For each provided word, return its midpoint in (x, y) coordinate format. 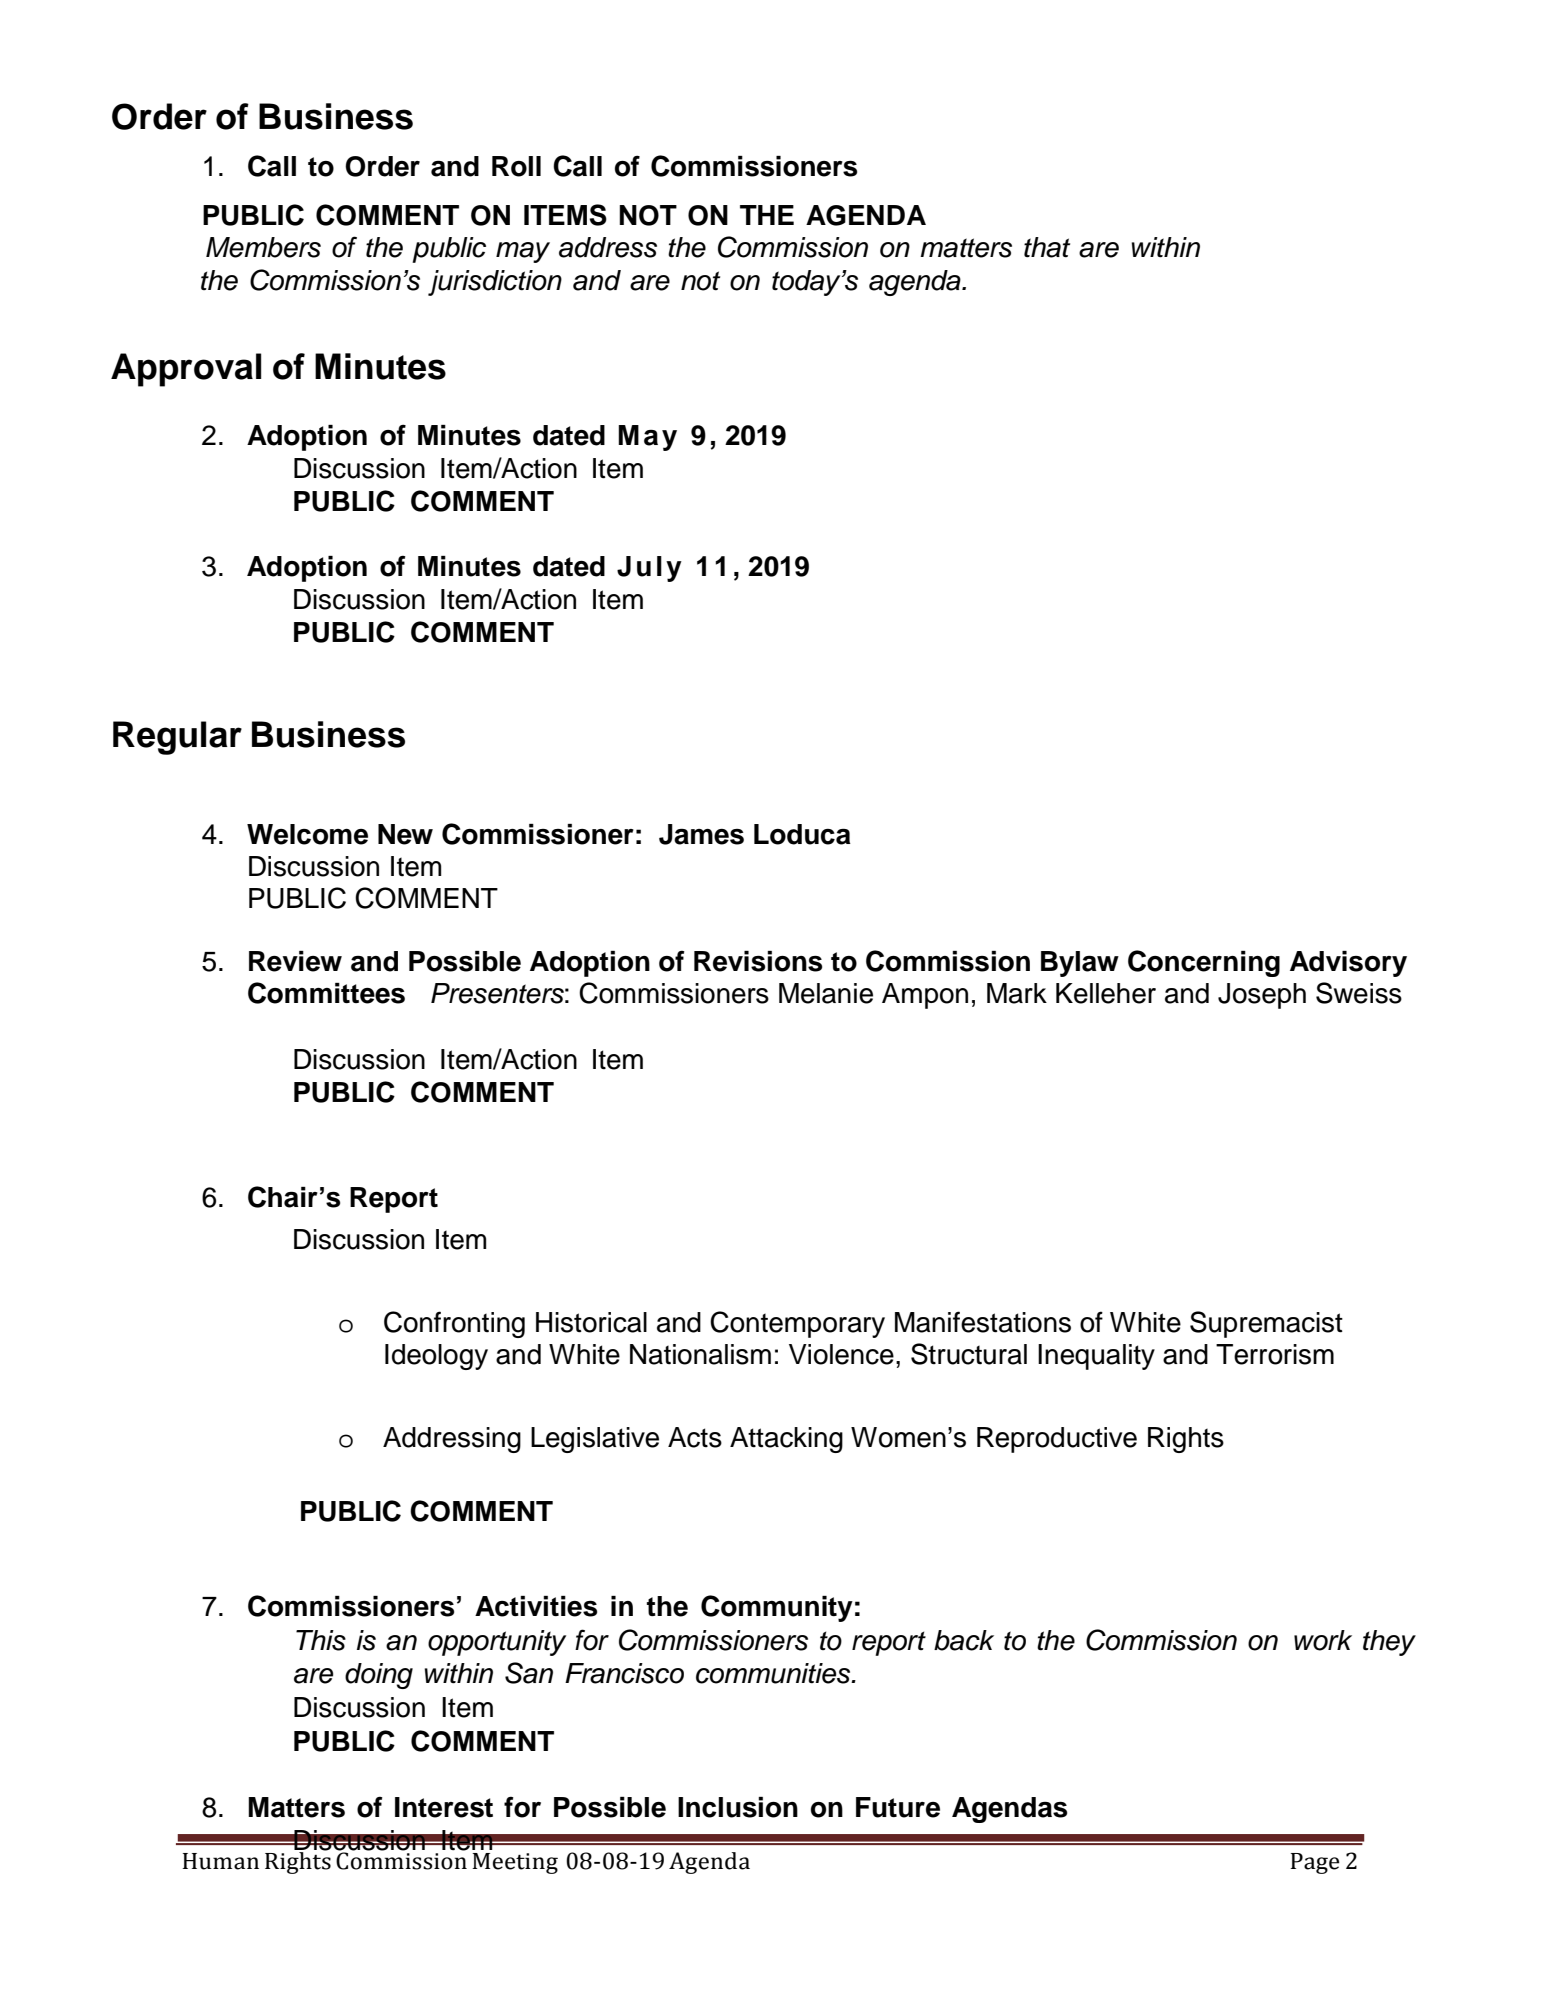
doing (379, 1676)
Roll (516, 166)
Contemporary (797, 1324)
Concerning (1204, 963)
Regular (177, 738)
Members (263, 247)
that (1047, 247)
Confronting (454, 1324)
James (701, 834)
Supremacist (1266, 1324)
